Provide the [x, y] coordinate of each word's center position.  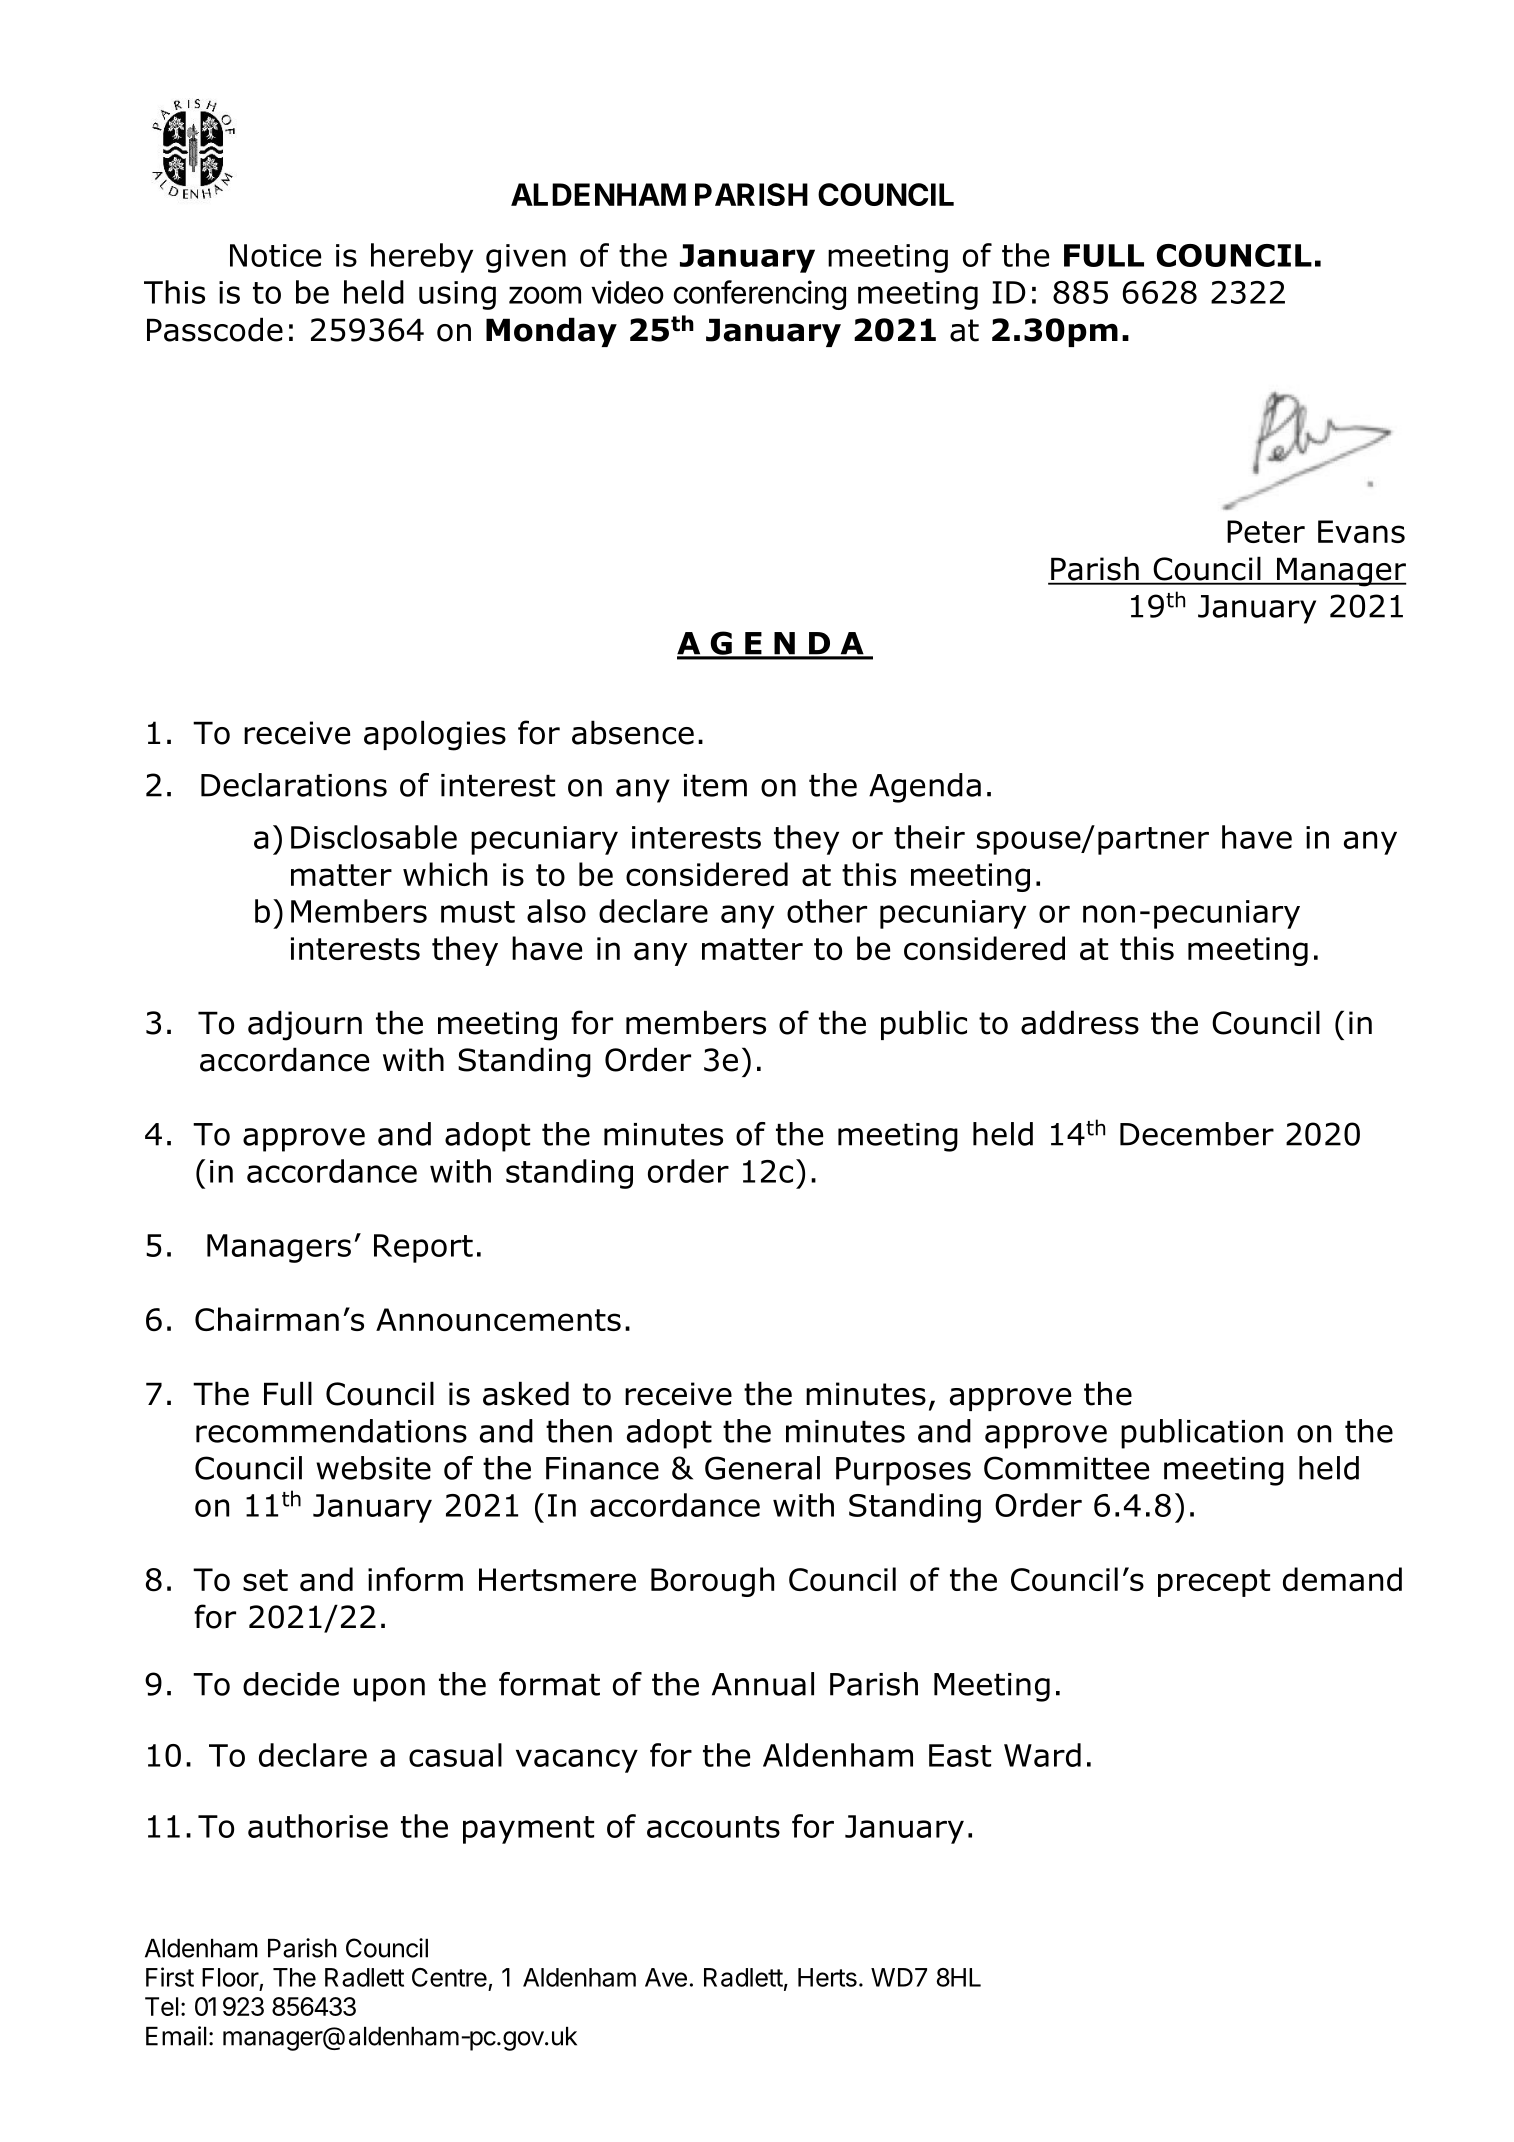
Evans [1361, 532]
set [265, 1580]
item [715, 785]
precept [1214, 1583]
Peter [1266, 531]
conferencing [760, 295]
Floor [230, 1977]
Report [423, 1248]
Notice [275, 255]
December [1197, 1134]
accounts [713, 1827]
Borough [712, 1582]
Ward [1042, 1755]
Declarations [294, 785]
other [827, 911]
